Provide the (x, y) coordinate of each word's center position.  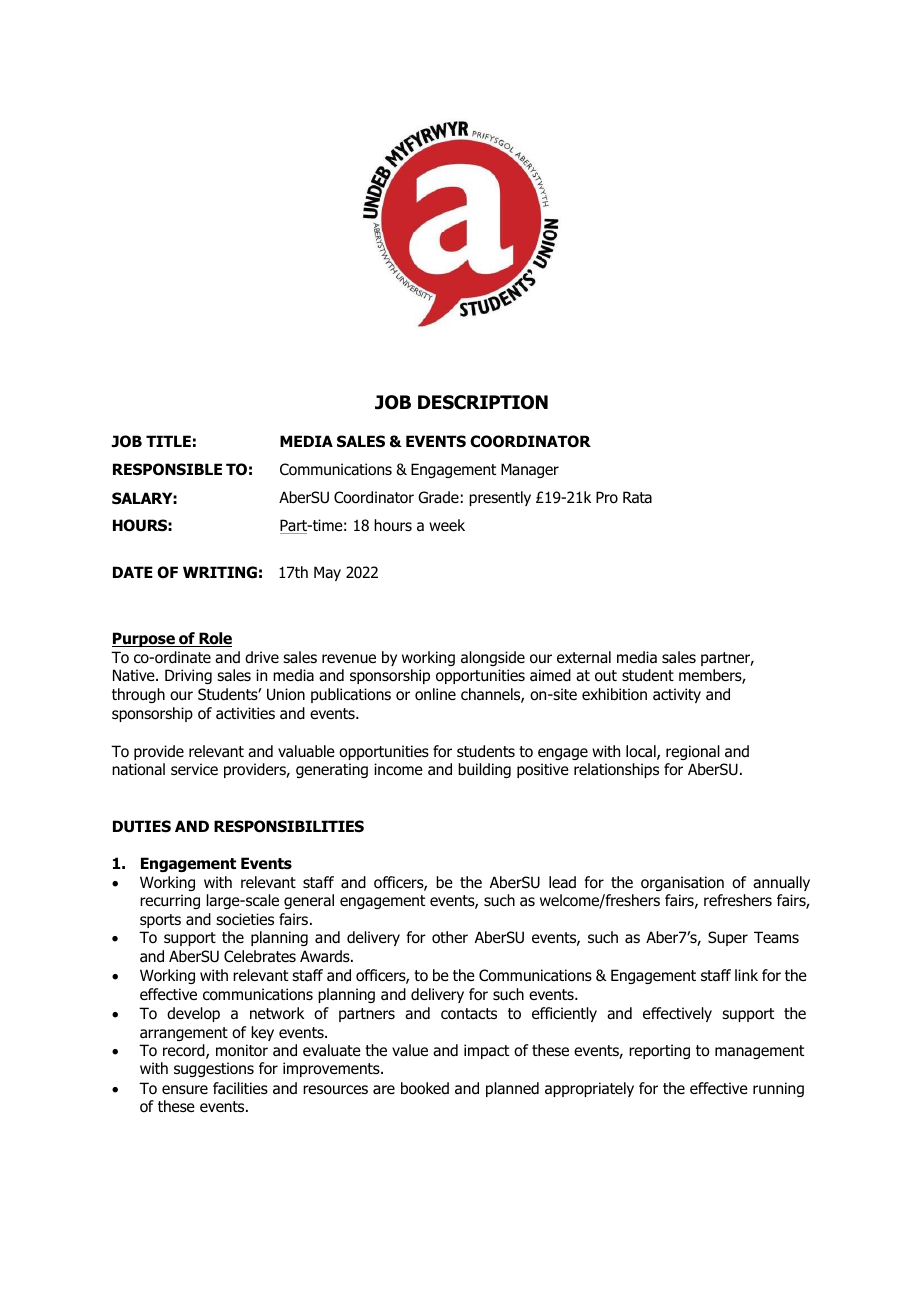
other (450, 937)
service (194, 769)
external (584, 657)
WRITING (220, 572)
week (447, 525)
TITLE (168, 441)
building (484, 770)
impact (486, 1051)
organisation (682, 883)
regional (693, 752)
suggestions (214, 1069)
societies (245, 919)
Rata (637, 497)
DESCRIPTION (483, 402)
